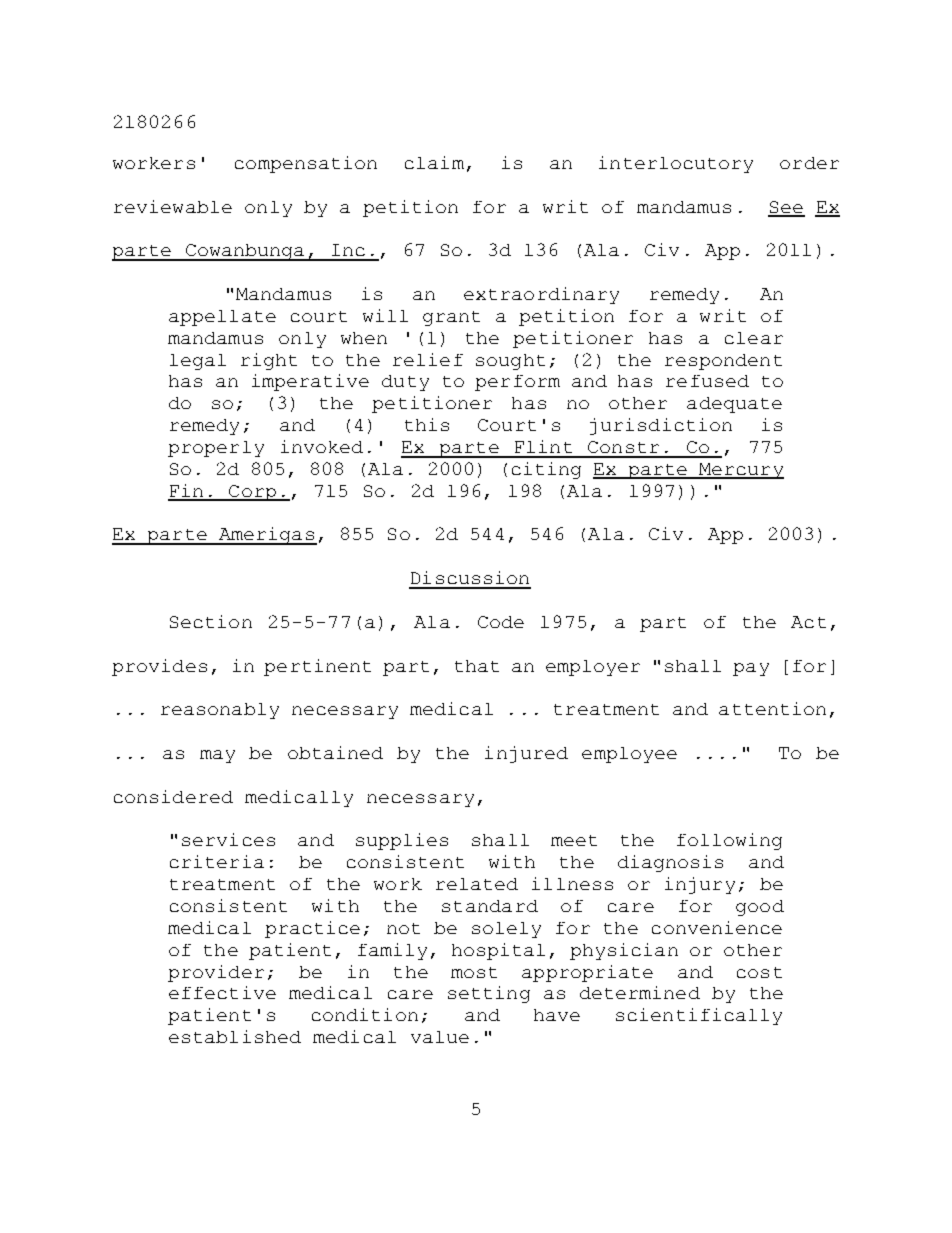  What do you see at coordinates (501, 622) in the page?
I see `Code` at bounding box center [501, 622].
